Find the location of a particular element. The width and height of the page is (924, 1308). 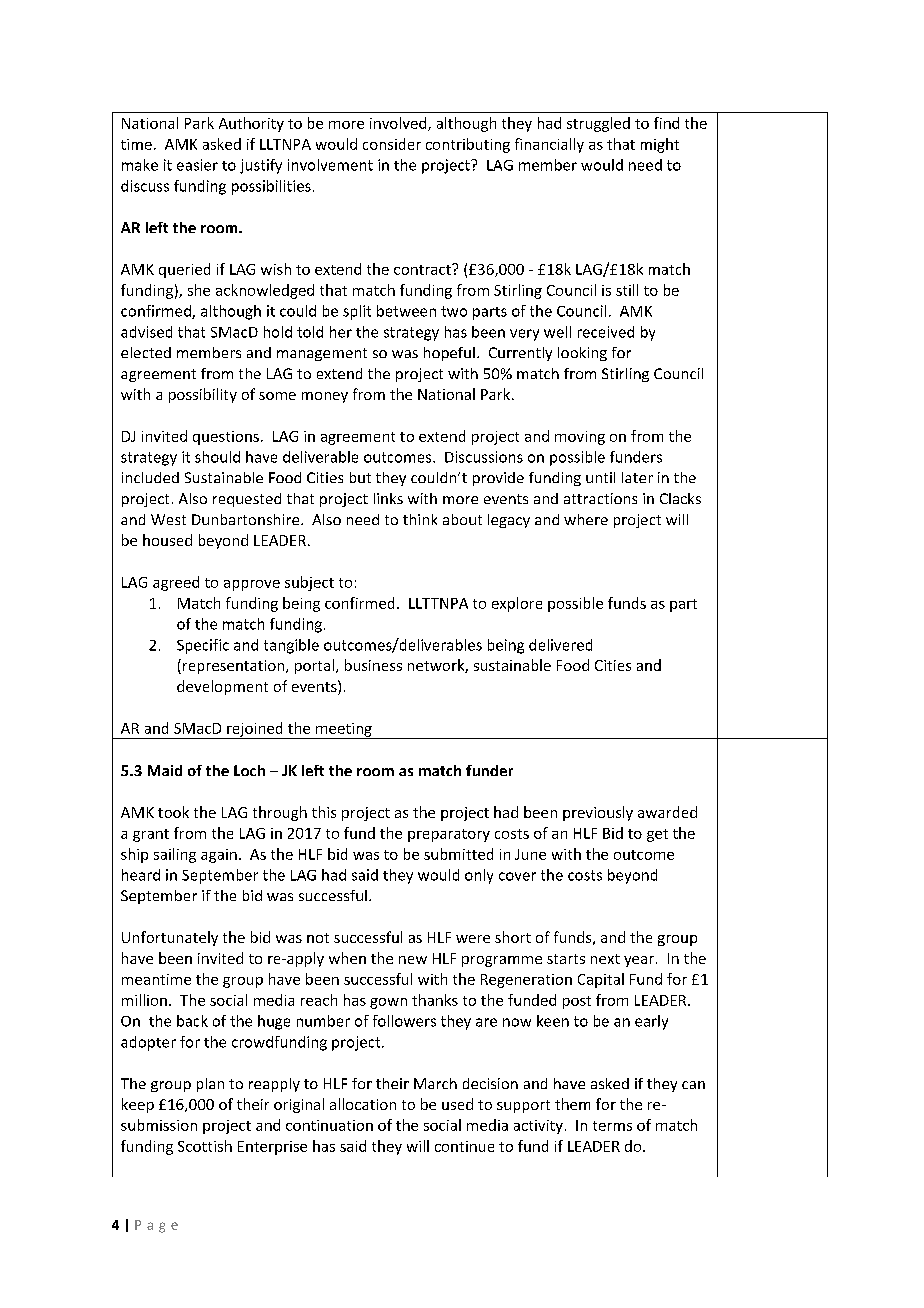

delivered is located at coordinates (560, 645).
